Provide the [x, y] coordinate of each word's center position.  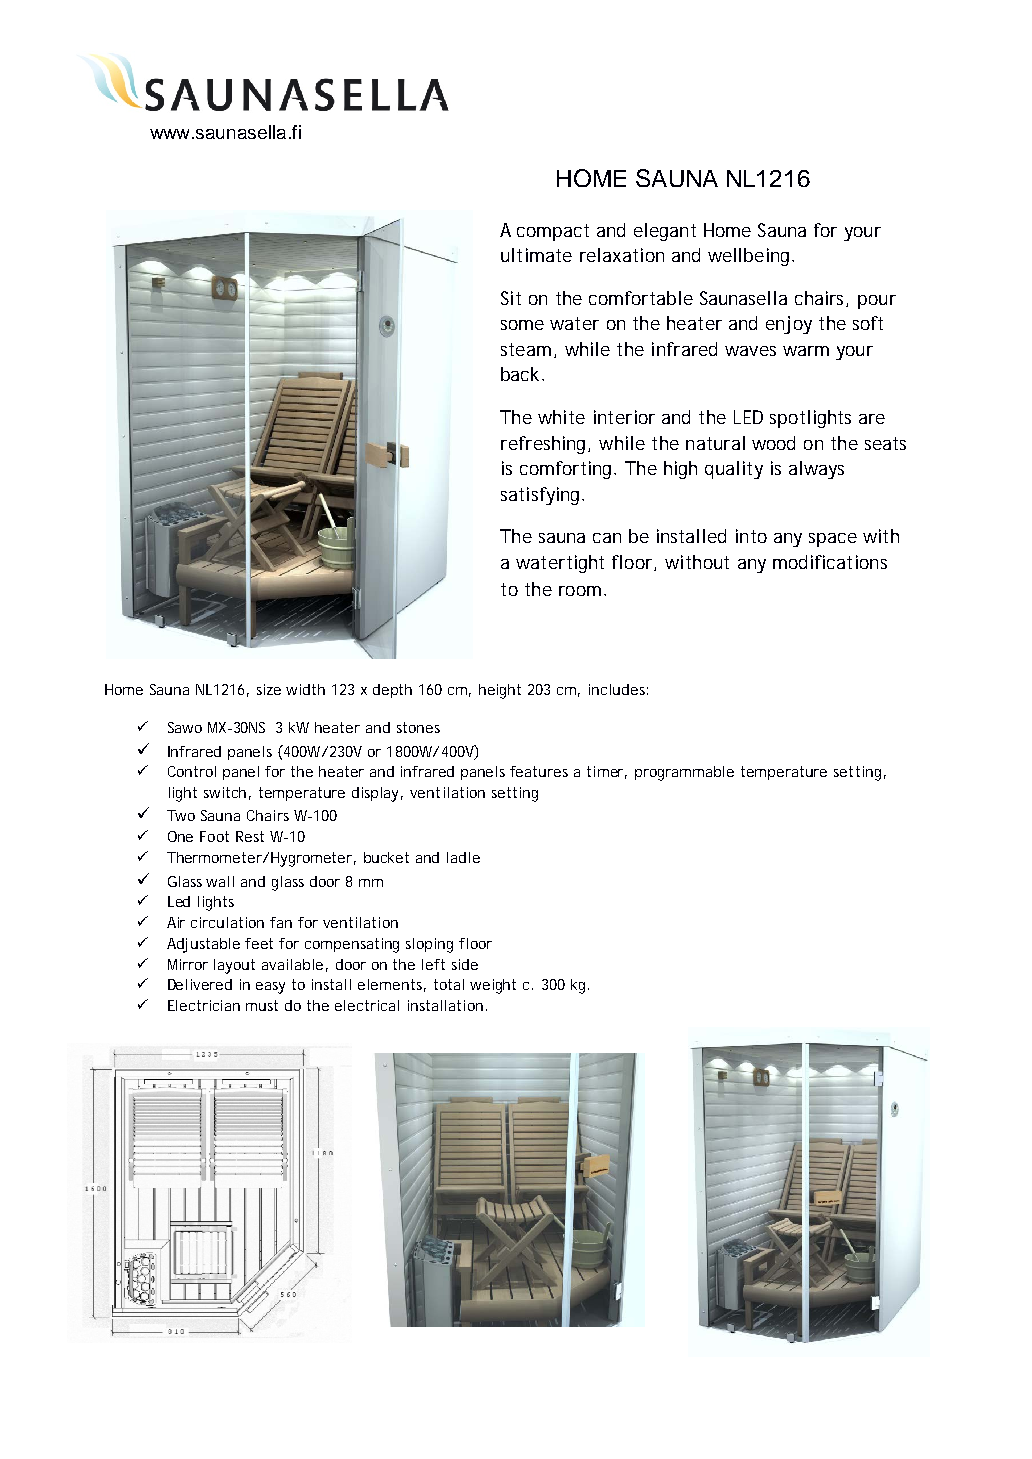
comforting [567, 470]
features [539, 771]
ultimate [536, 255]
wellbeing [750, 257]
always [816, 470]
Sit [511, 298]
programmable [684, 773]
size [269, 689]
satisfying [542, 496]
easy [270, 988]
